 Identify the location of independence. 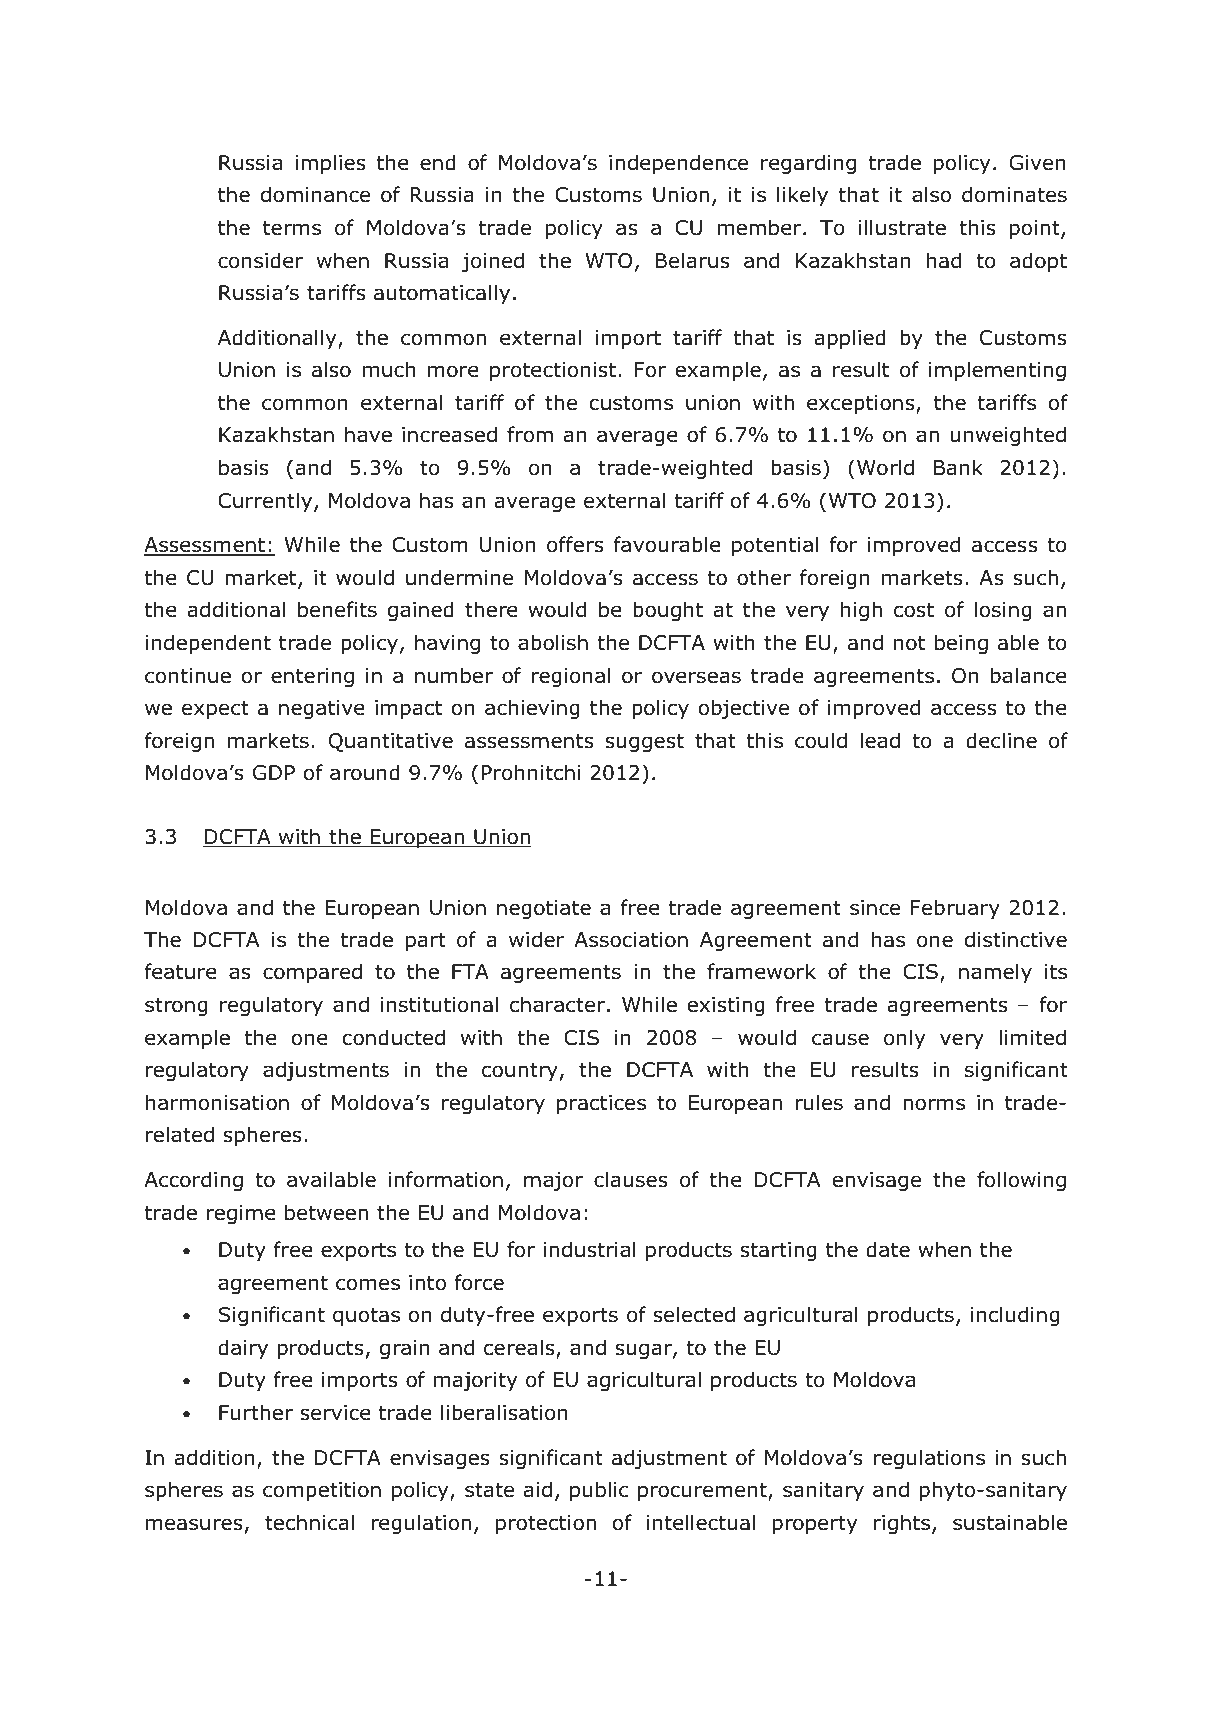
(678, 164).
